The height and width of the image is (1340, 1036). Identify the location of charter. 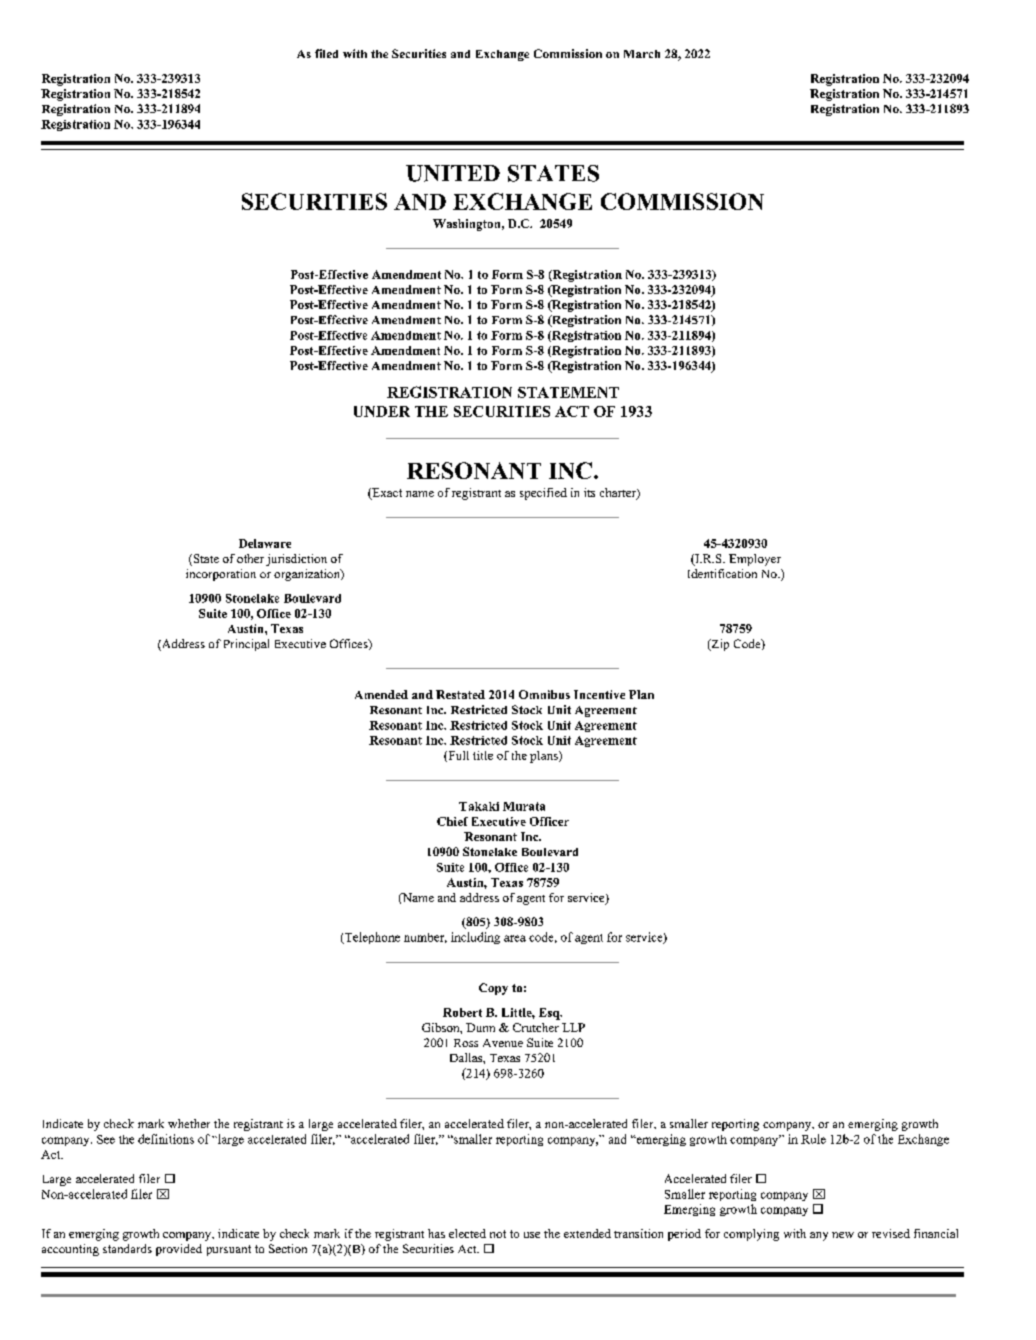
(619, 494).
